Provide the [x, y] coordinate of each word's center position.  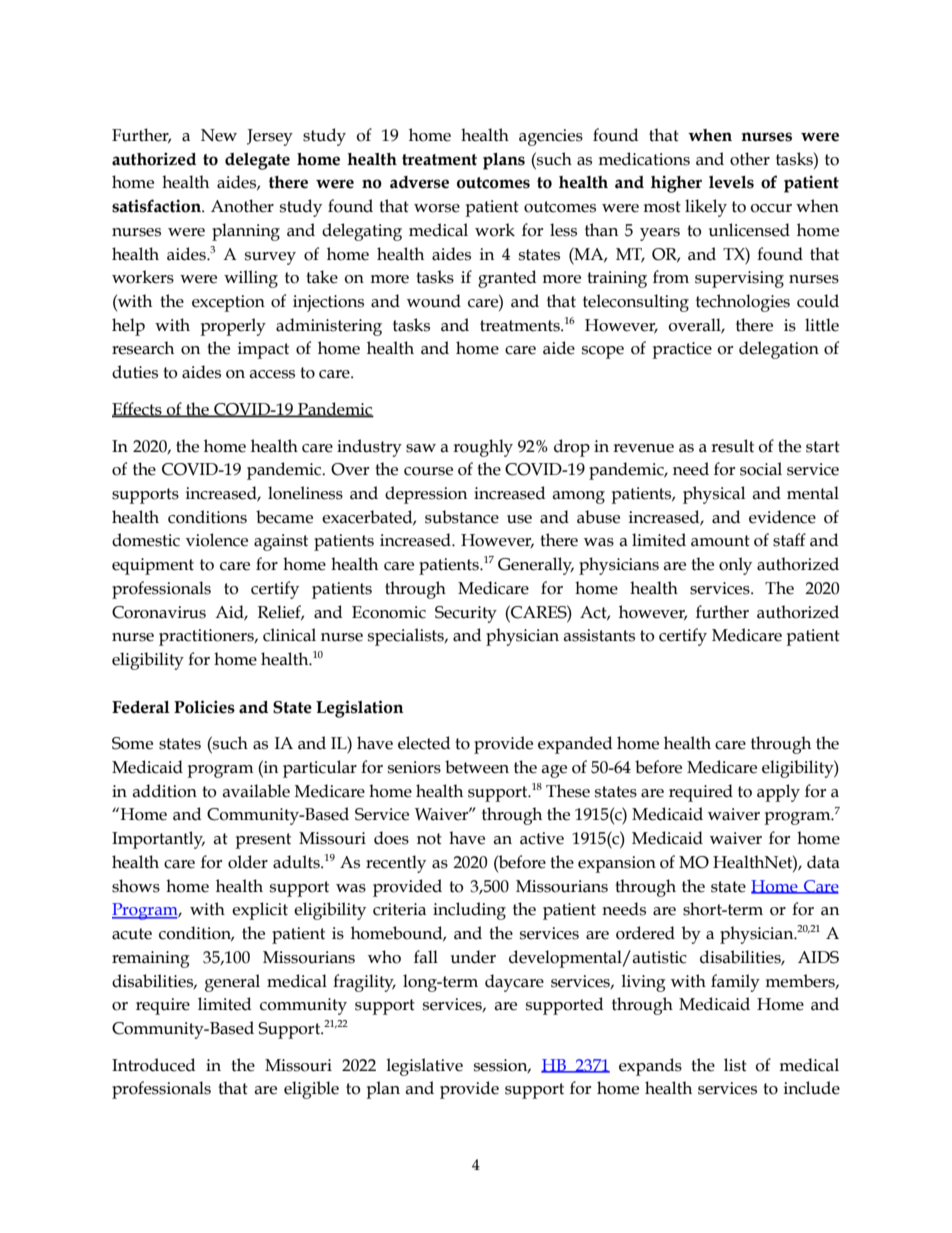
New [219, 135]
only [735, 566]
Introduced [153, 1065]
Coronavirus [159, 612]
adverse [419, 182]
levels [731, 182]
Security [466, 614]
